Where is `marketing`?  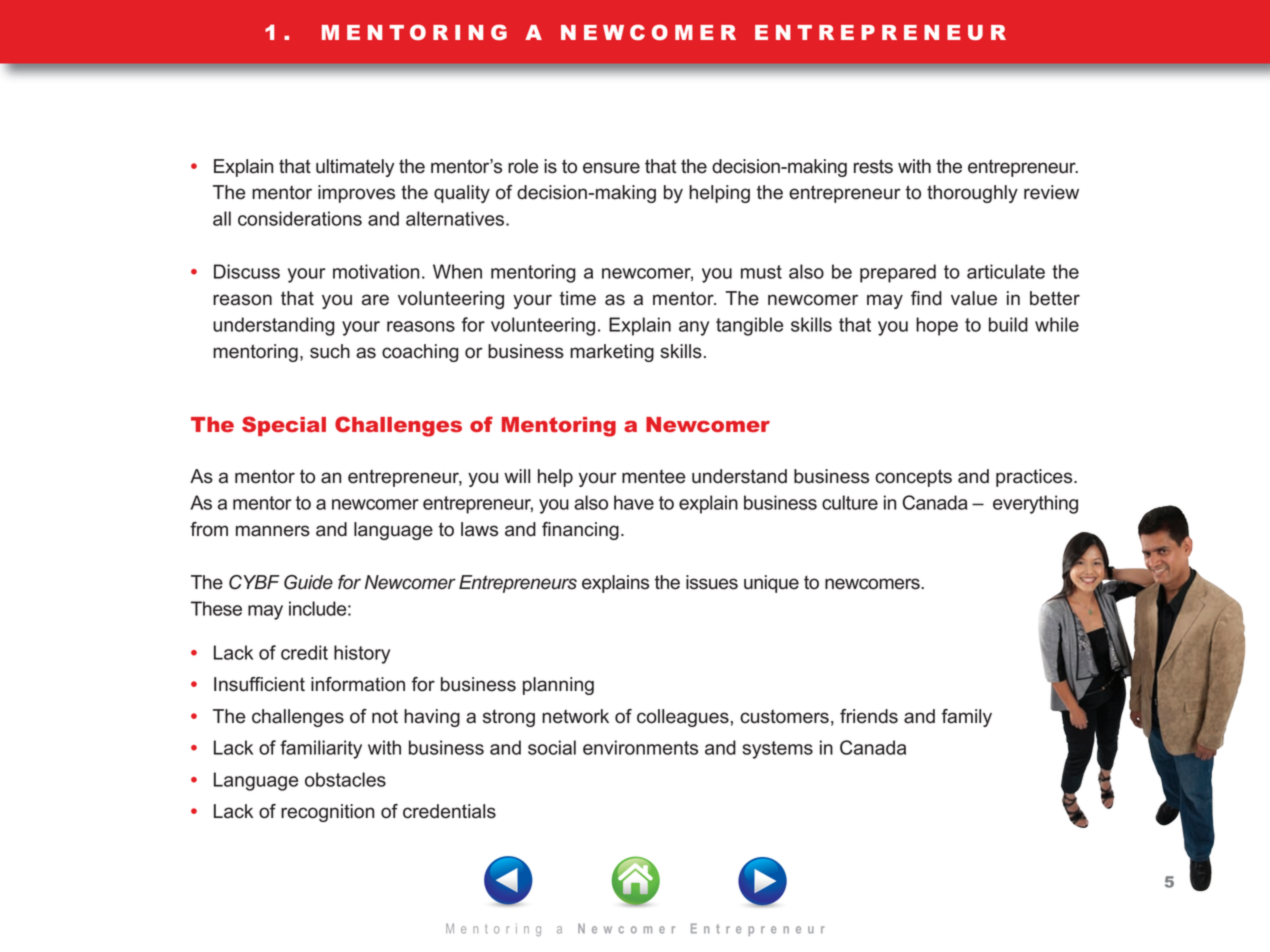 marketing is located at coordinates (612, 353).
